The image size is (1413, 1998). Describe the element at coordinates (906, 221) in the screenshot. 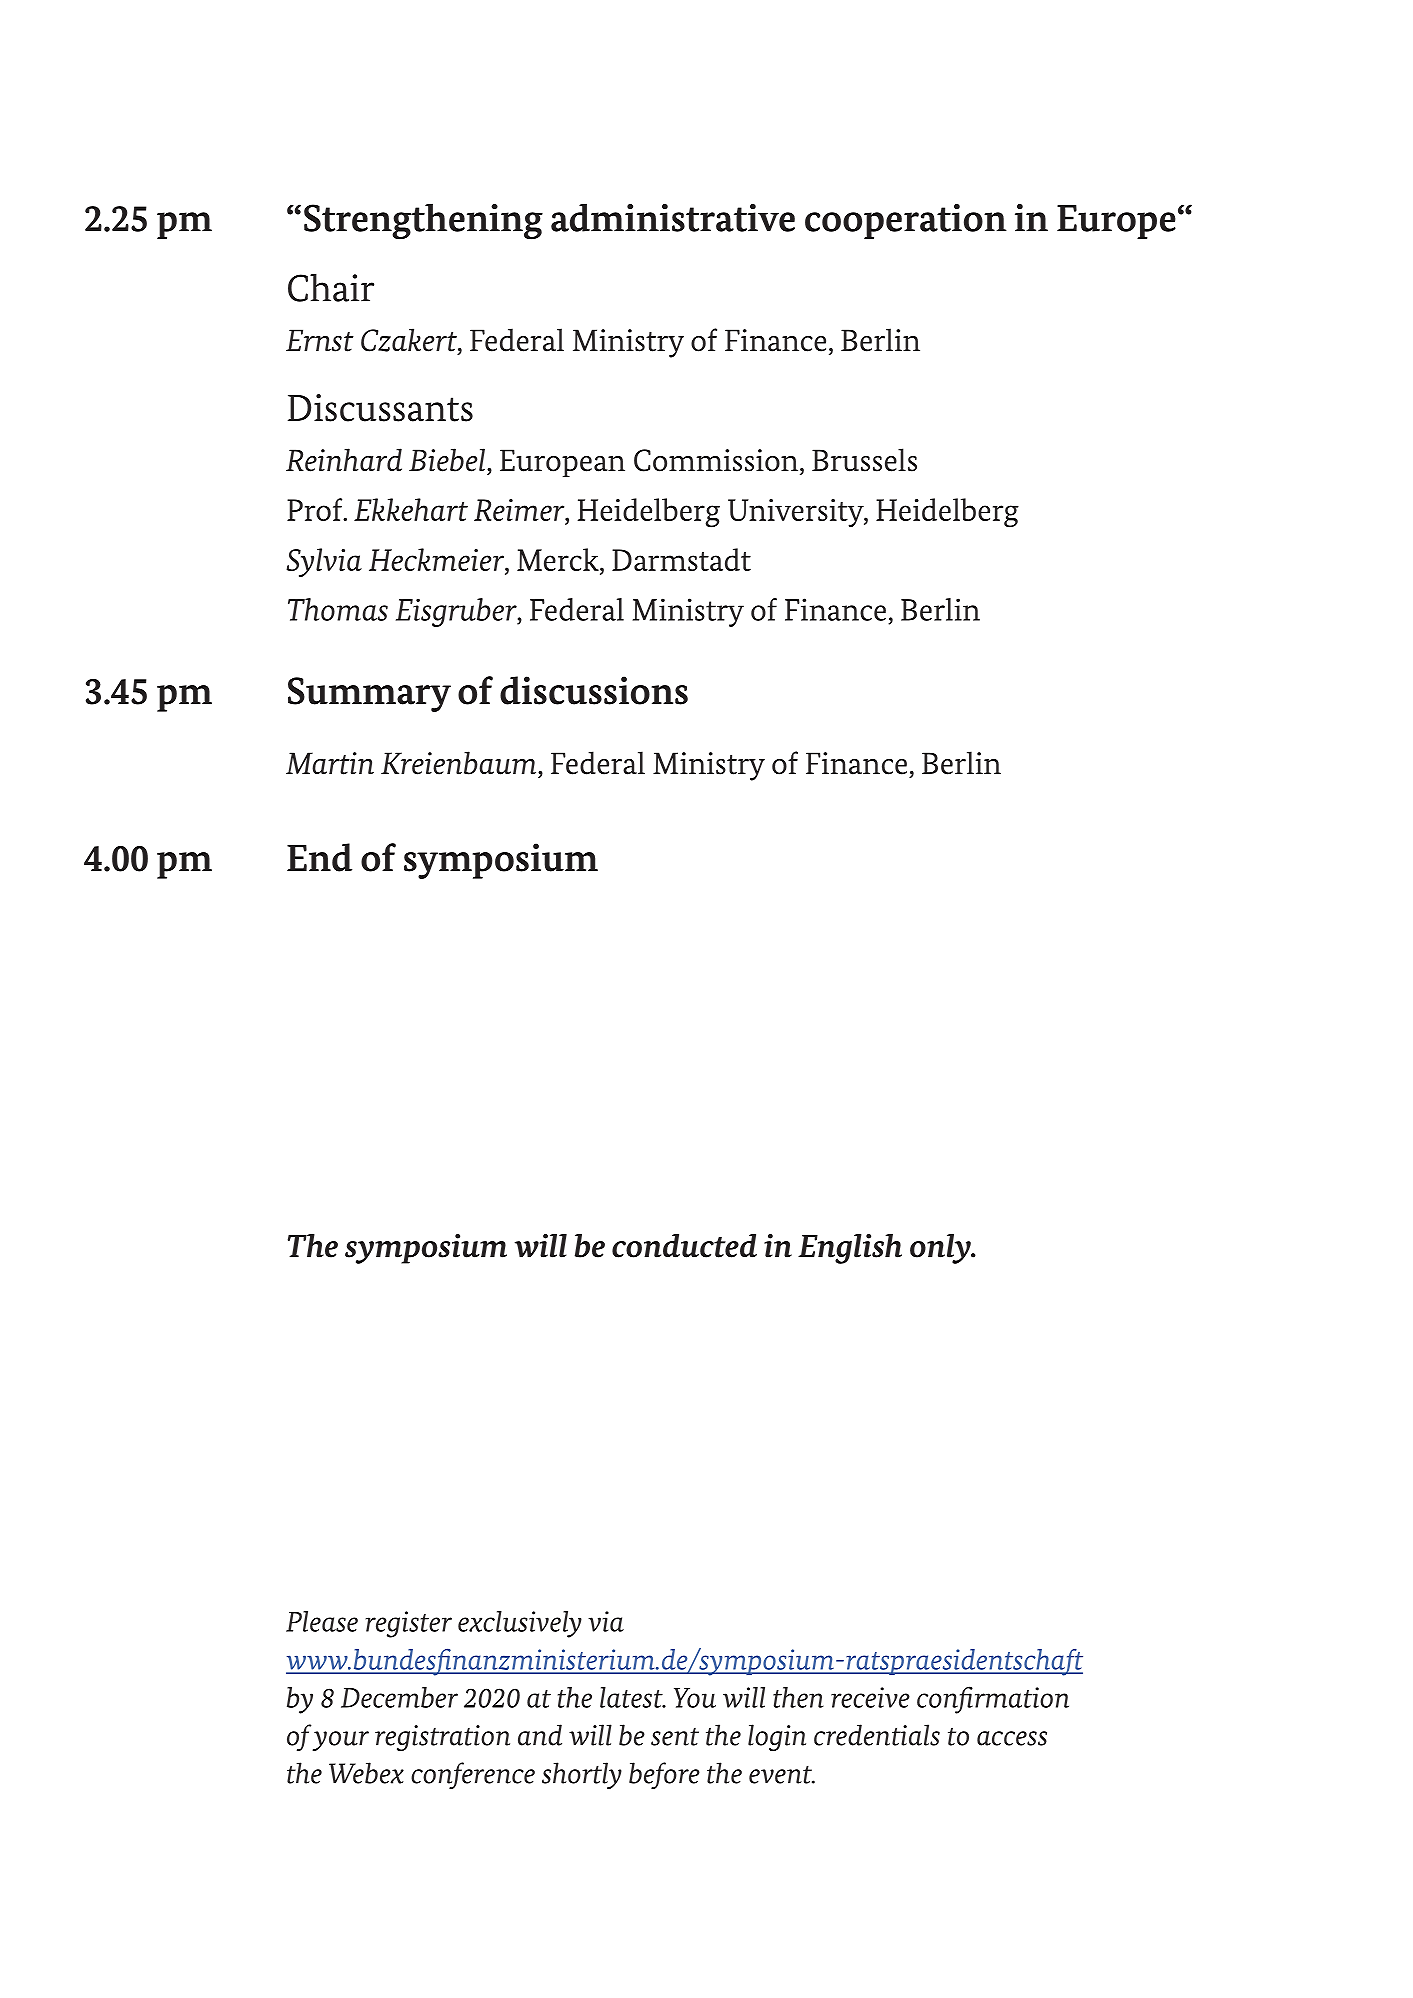

I see `cooperation` at that location.
